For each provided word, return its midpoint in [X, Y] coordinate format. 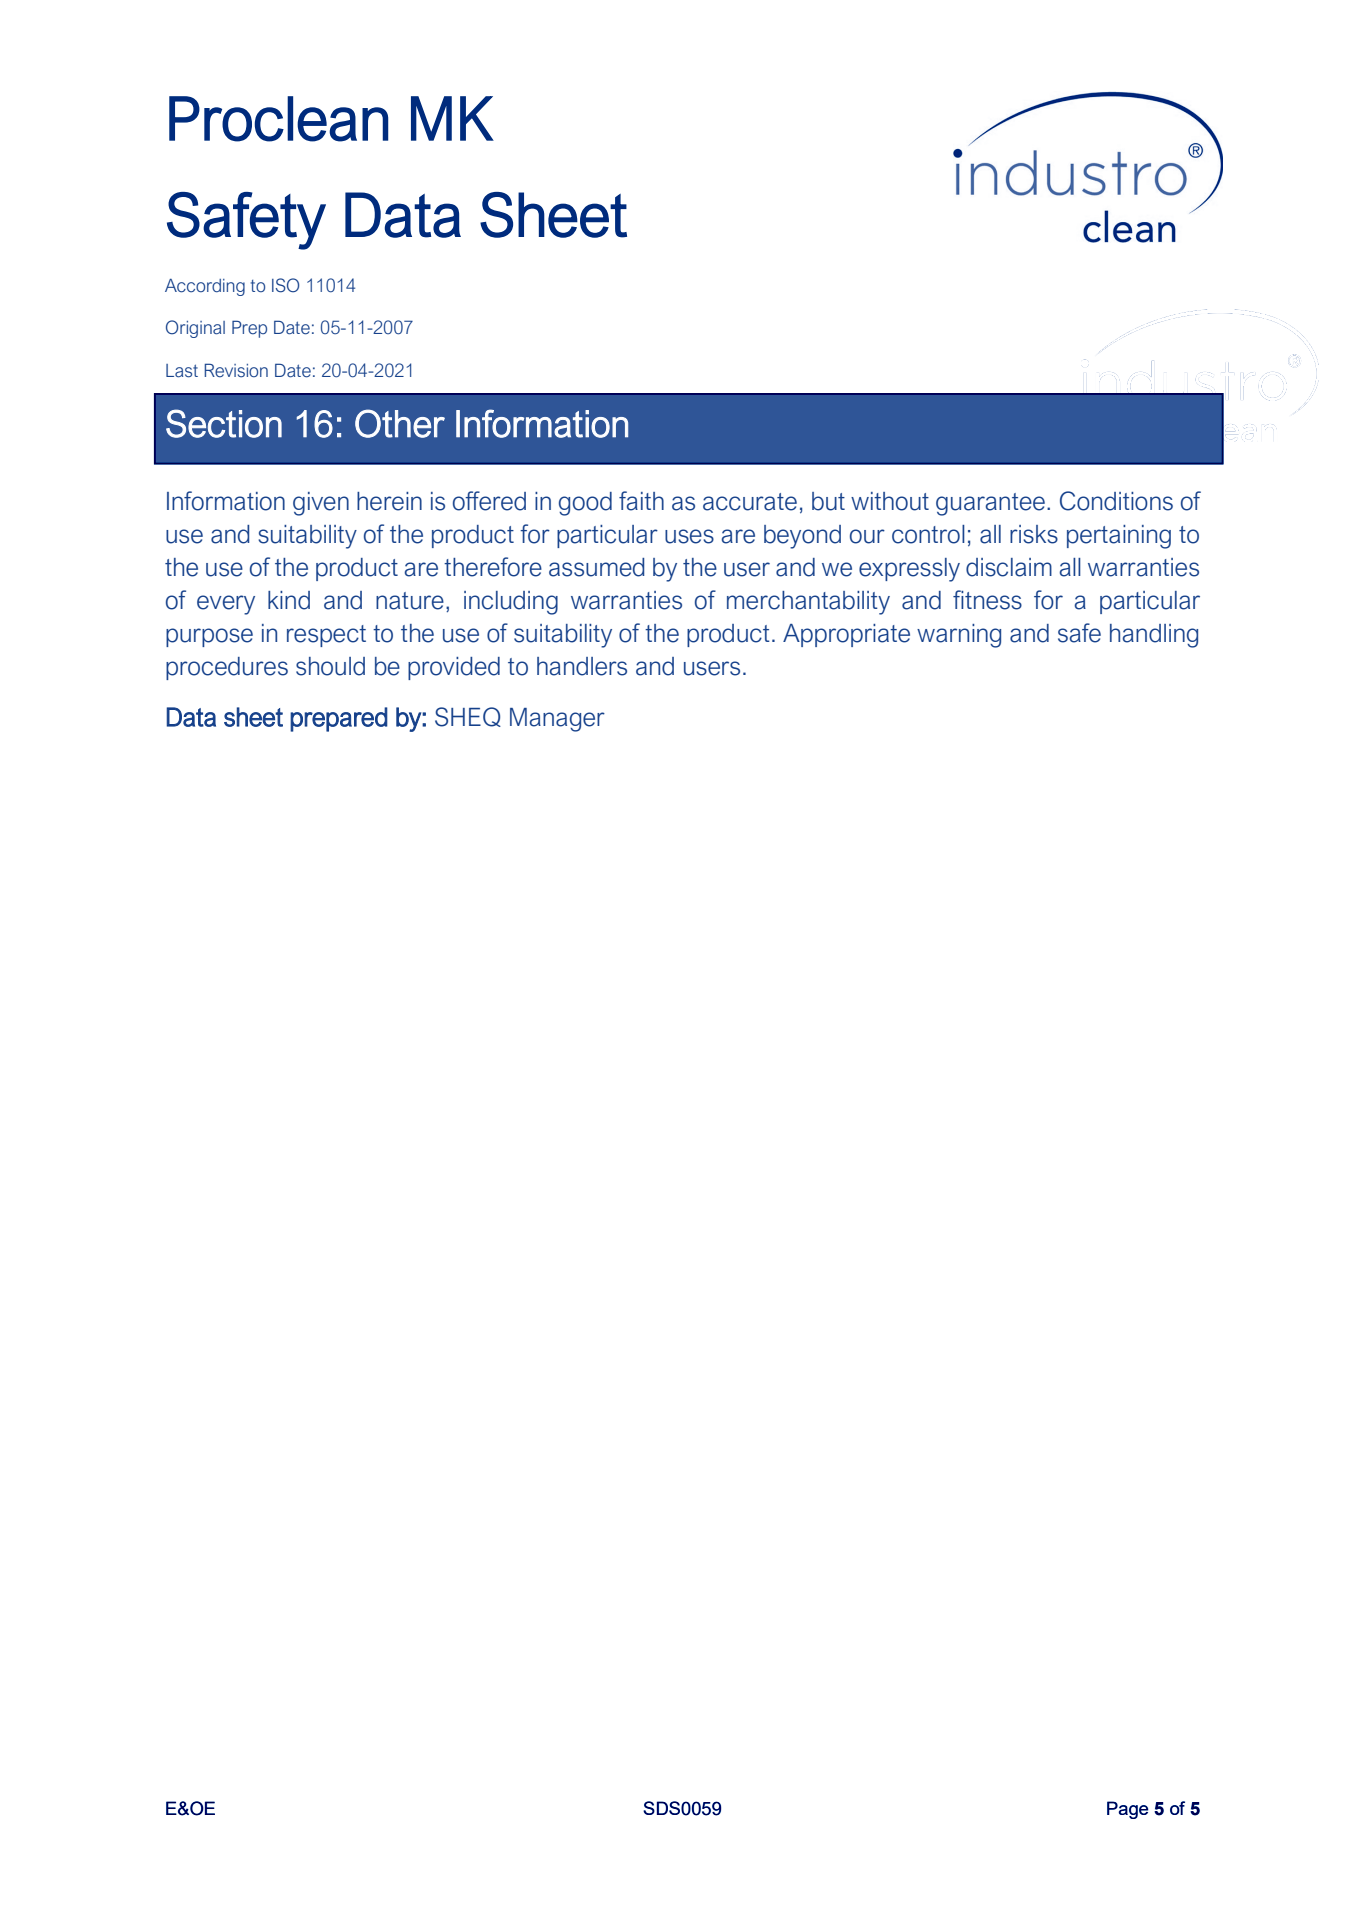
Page [1127, 1810]
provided [454, 668]
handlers [582, 666]
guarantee [990, 504]
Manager [557, 720]
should [330, 666]
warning [959, 636]
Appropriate [846, 635]
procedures [227, 668]
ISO [285, 285]
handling [1154, 636]
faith [641, 501]
